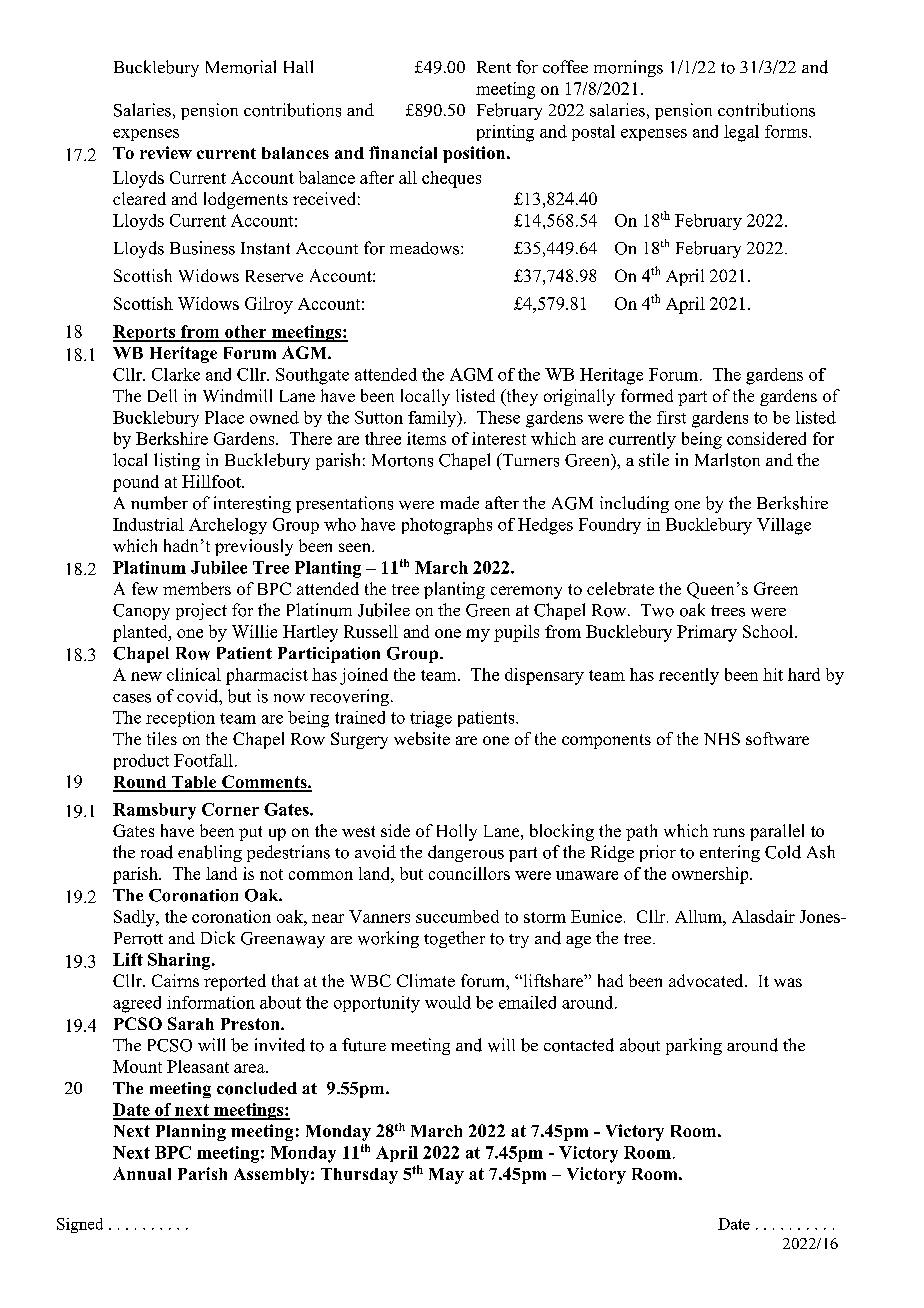 The width and height of the screenshot is (924, 1308). What do you see at coordinates (729, 832) in the screenshot?
I see `runs` at bounding box center [729, 832].
